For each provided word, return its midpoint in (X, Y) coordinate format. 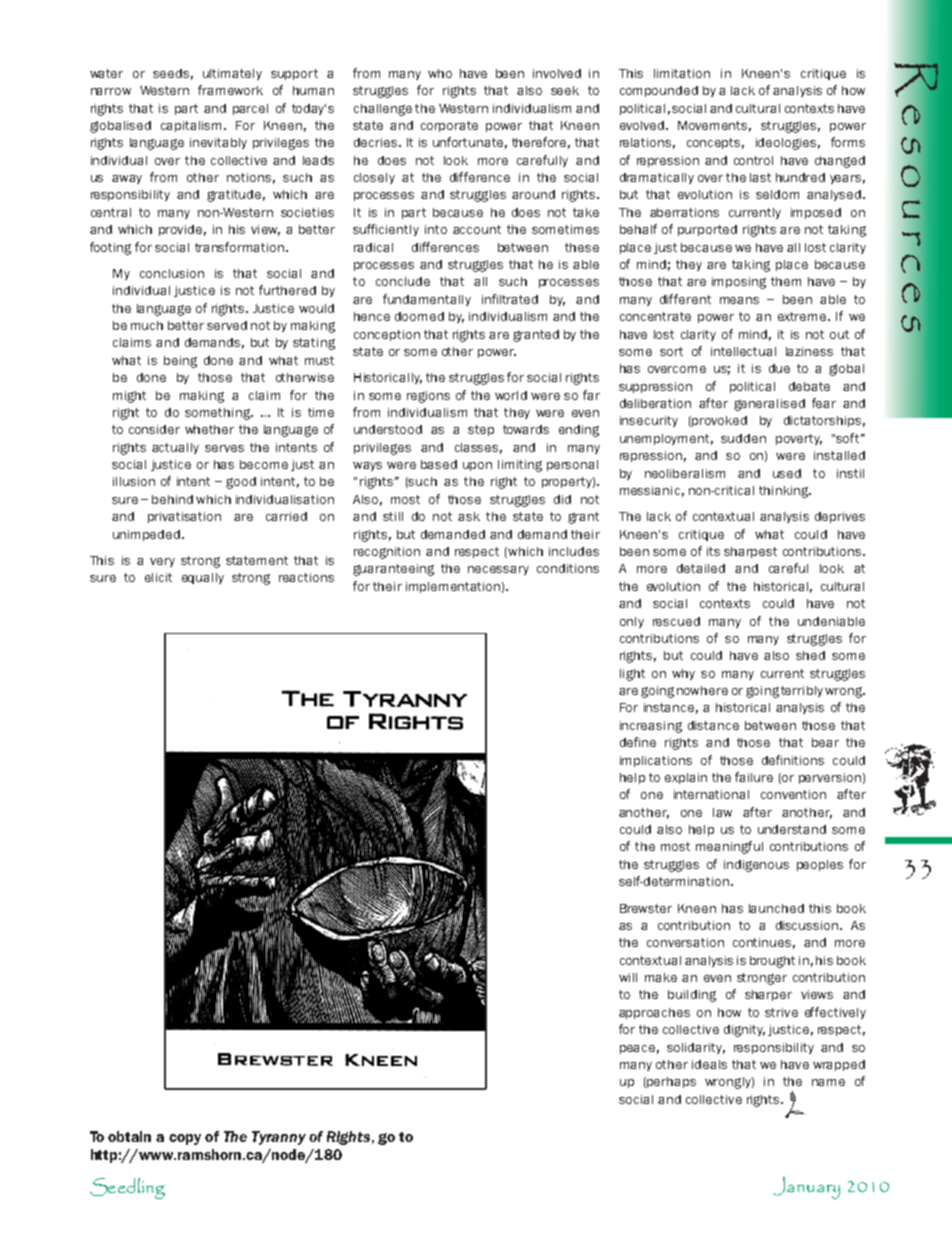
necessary (498, 570)
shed (810, 655)
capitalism (191, 126)
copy (185, 1139)
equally (203, 578)
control (753, 160)
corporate (449, 126)
